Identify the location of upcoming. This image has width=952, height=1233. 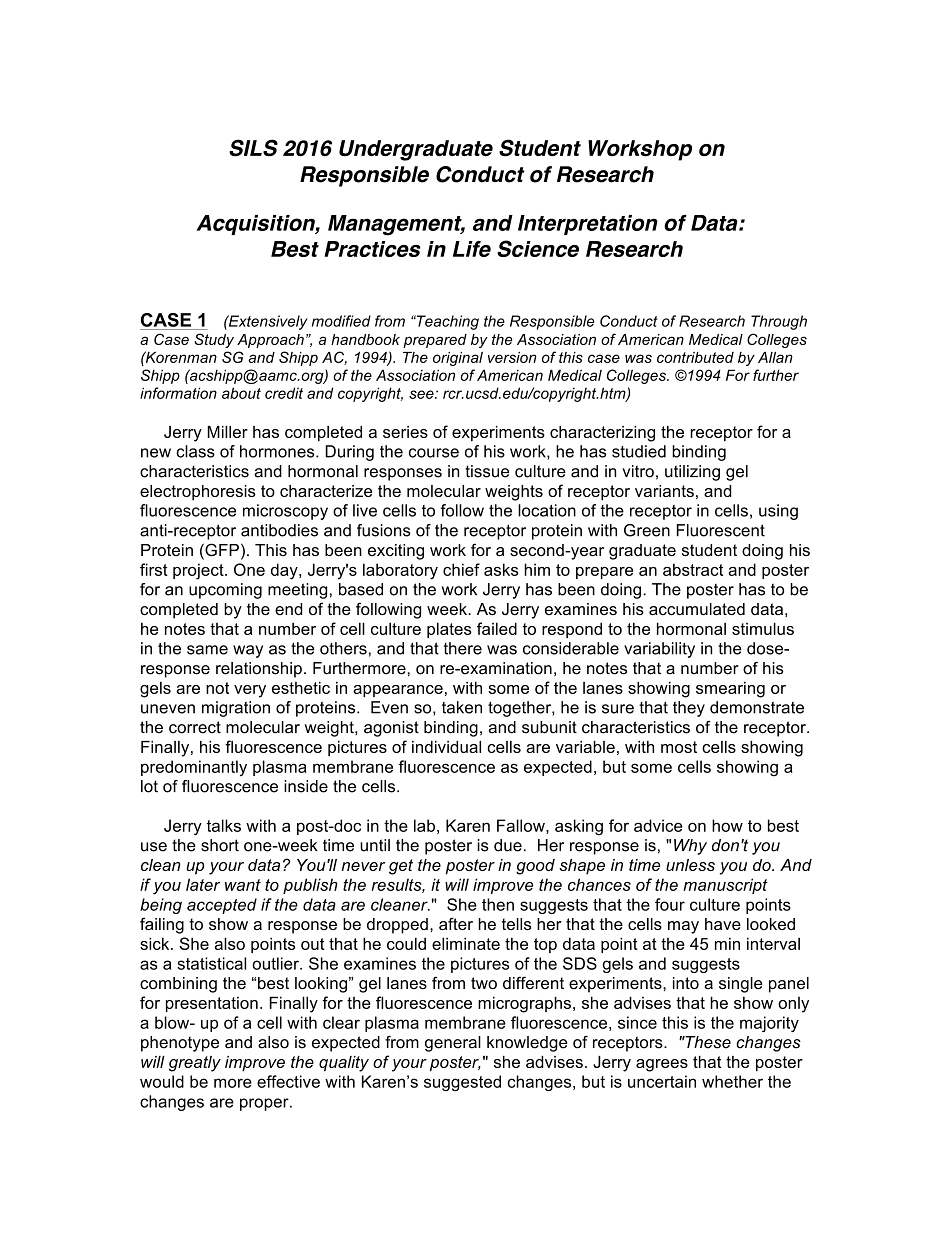
(225, 591).
